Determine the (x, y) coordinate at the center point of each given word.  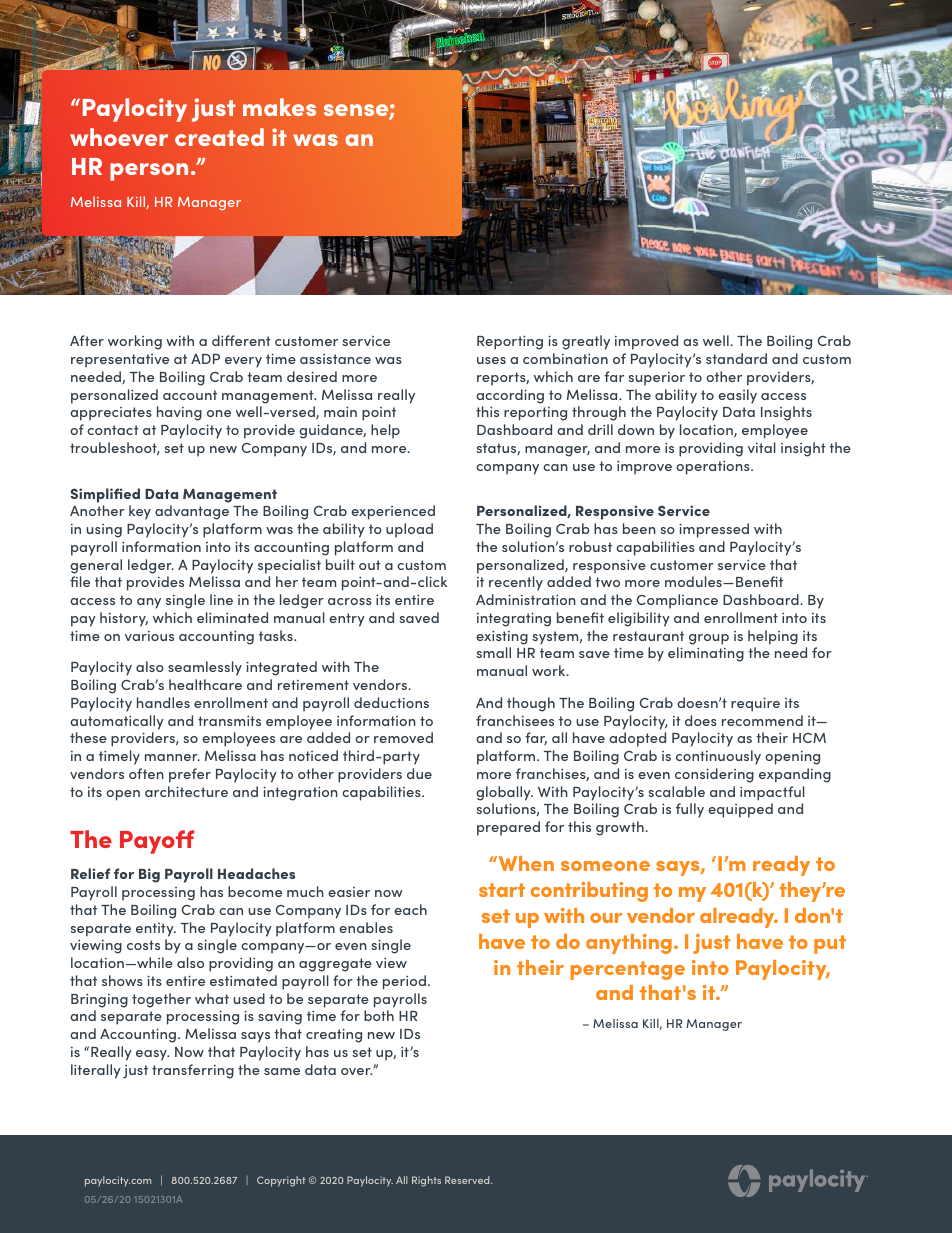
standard (736, 358)
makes (279, 107)
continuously (718, 757)
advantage (192, 512)
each (410, 909)
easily (737, 396)
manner (172, 757)
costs (143, 945)
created (219, 137)
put (830, 944)
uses (491, 360)
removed (403, 737)
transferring (193, 1071)
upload (409, 530)
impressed (714, 530)
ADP (205, 359)
